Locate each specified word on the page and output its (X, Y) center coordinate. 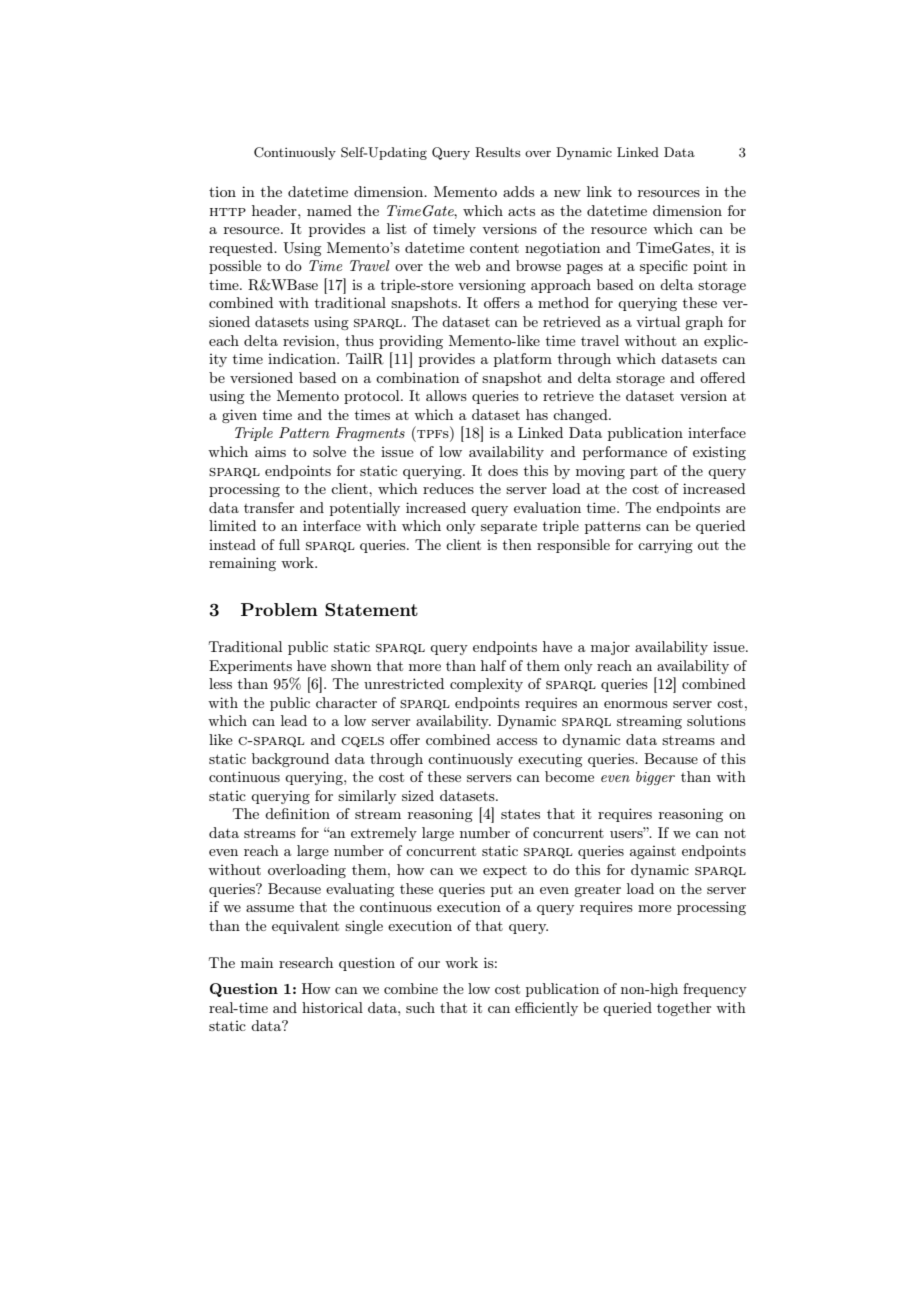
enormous (636, 704)
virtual (658, 321)
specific (664, 267)
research (306, 962)
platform (523, 360)
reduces (448, 488)
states (520, 814)
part (644, 473)
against (653, 852)
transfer (269, 507)
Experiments (250, 667)
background (290, 760)
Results (498, 152)
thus (359, 340)
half (493, 665)
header (275, 210)
